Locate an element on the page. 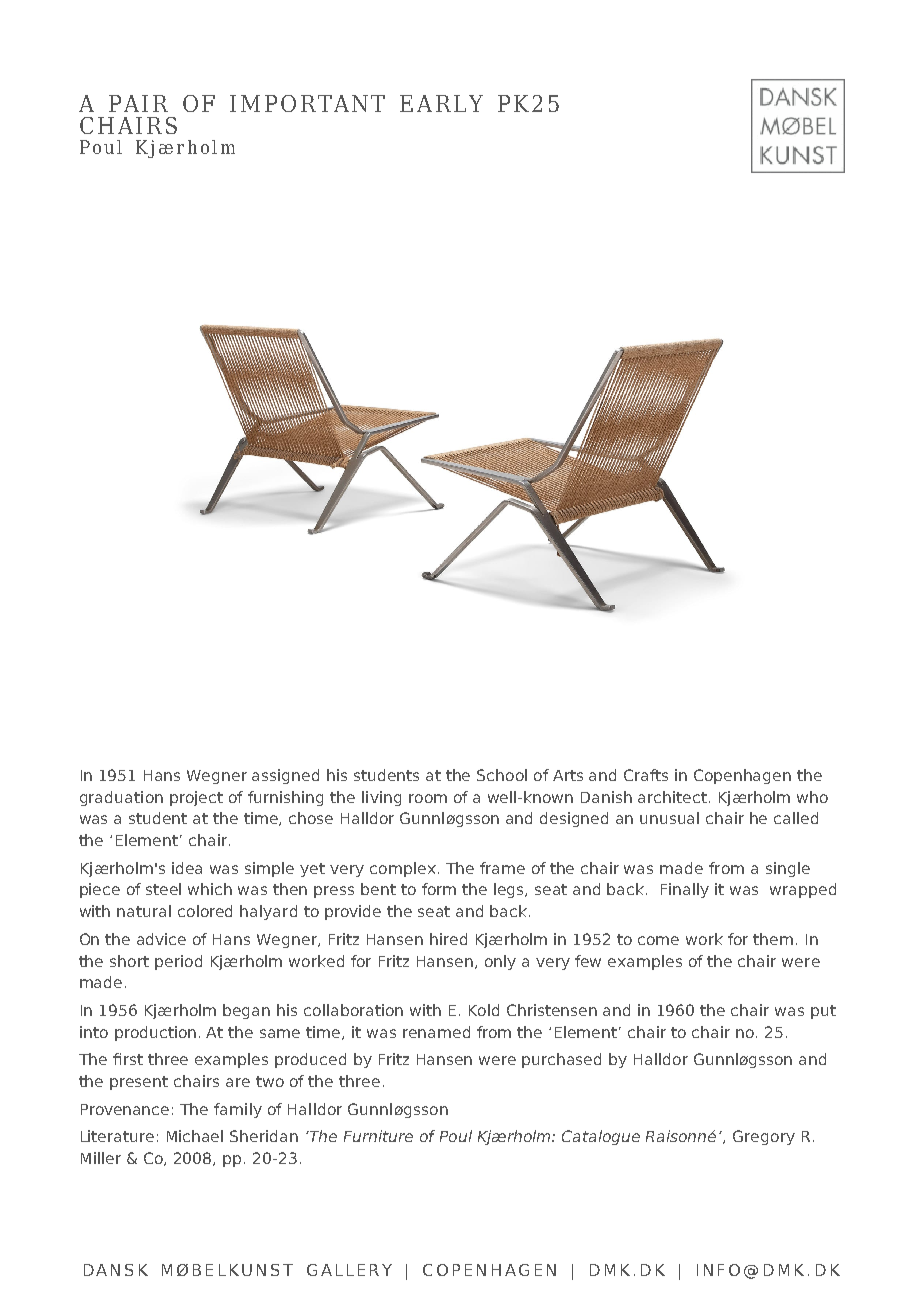 The width and height of the page is (924, 1308). PAIR is located at coordinates (138, 103).
